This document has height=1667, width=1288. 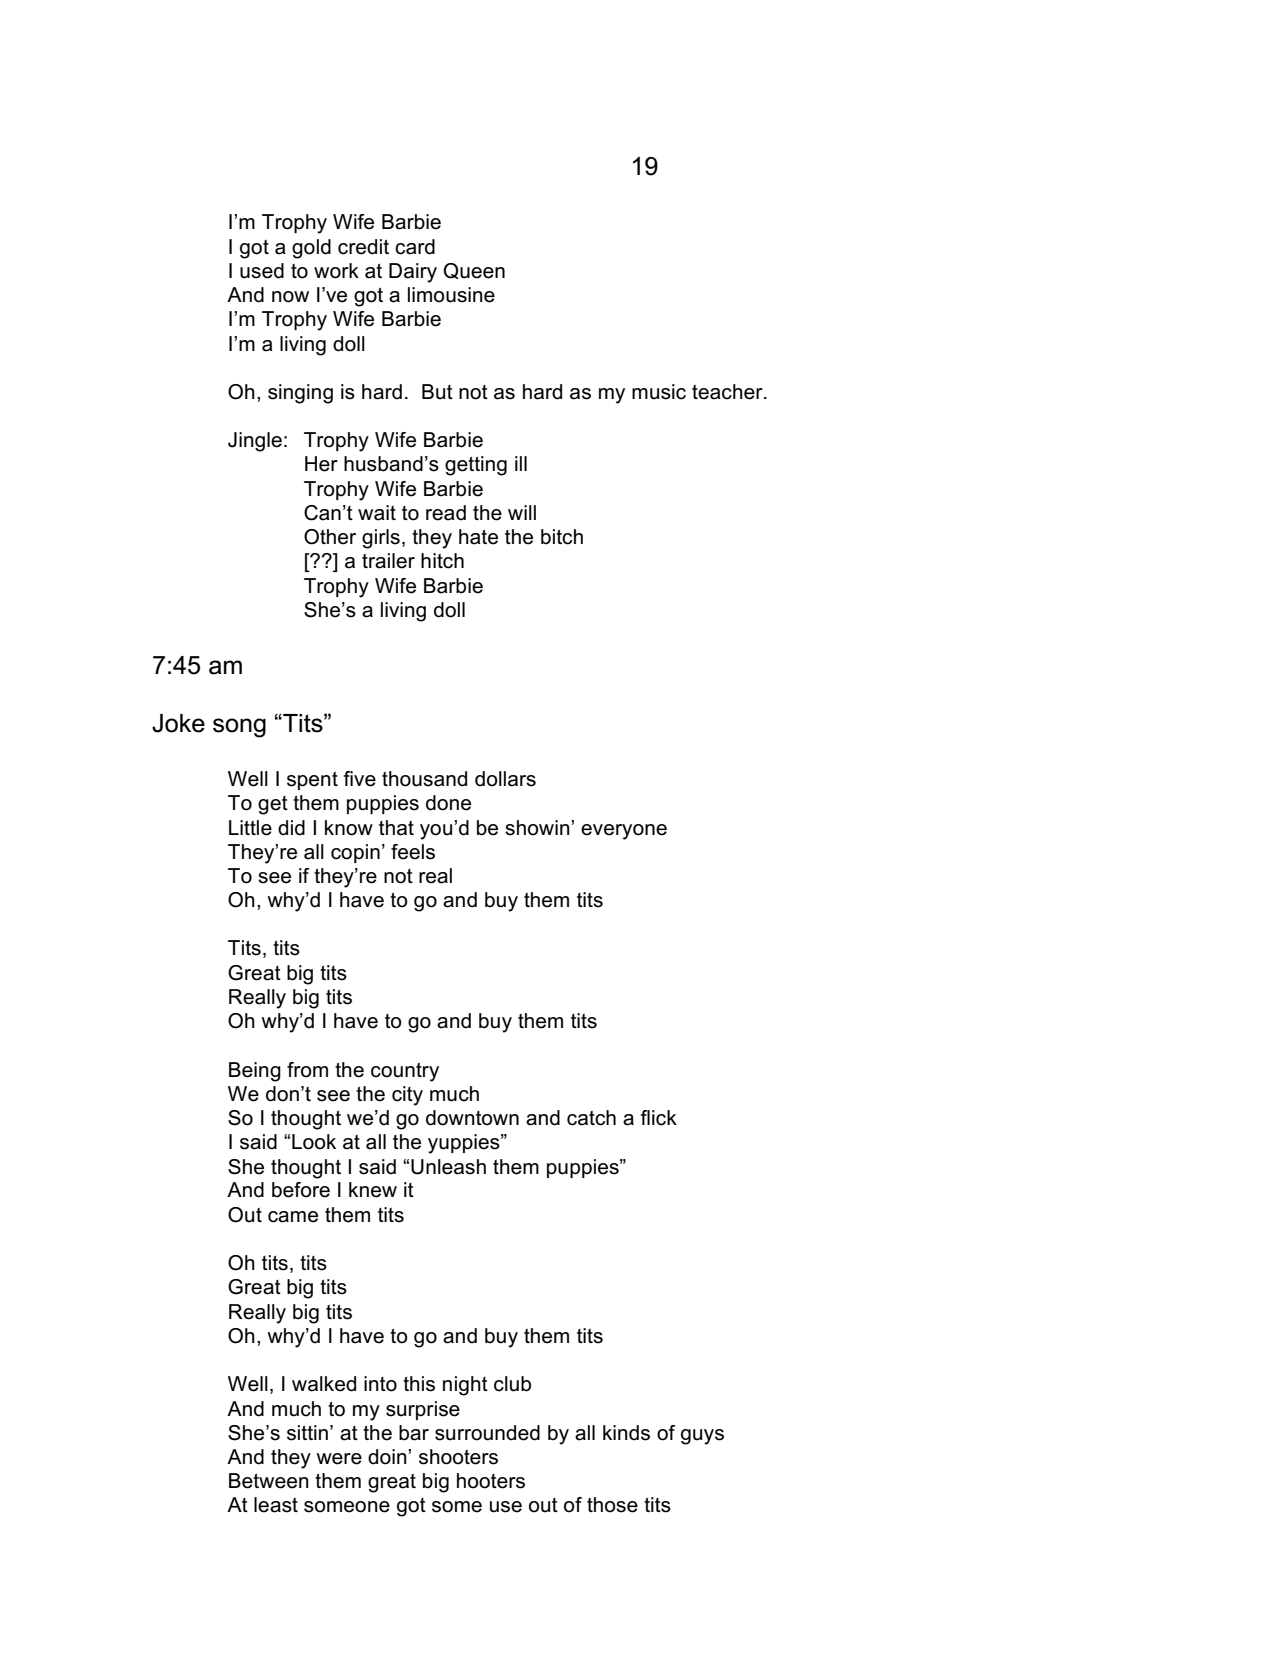 What do you see at coordinates (487, 1433) in the document?
I see `surrounded` at bounding box center [487, 1433].
